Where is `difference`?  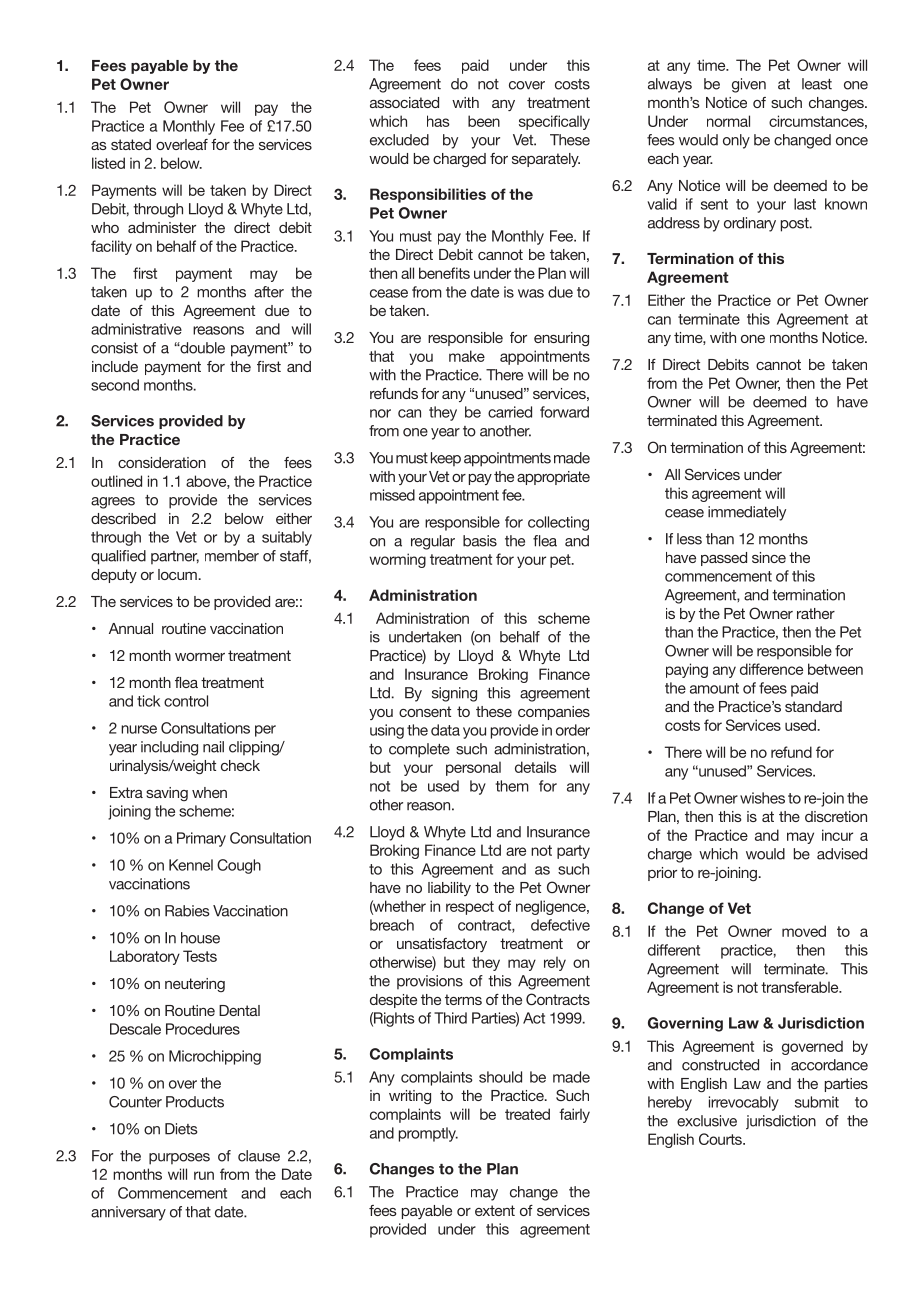
difference is located at coordinates (771, 669).
